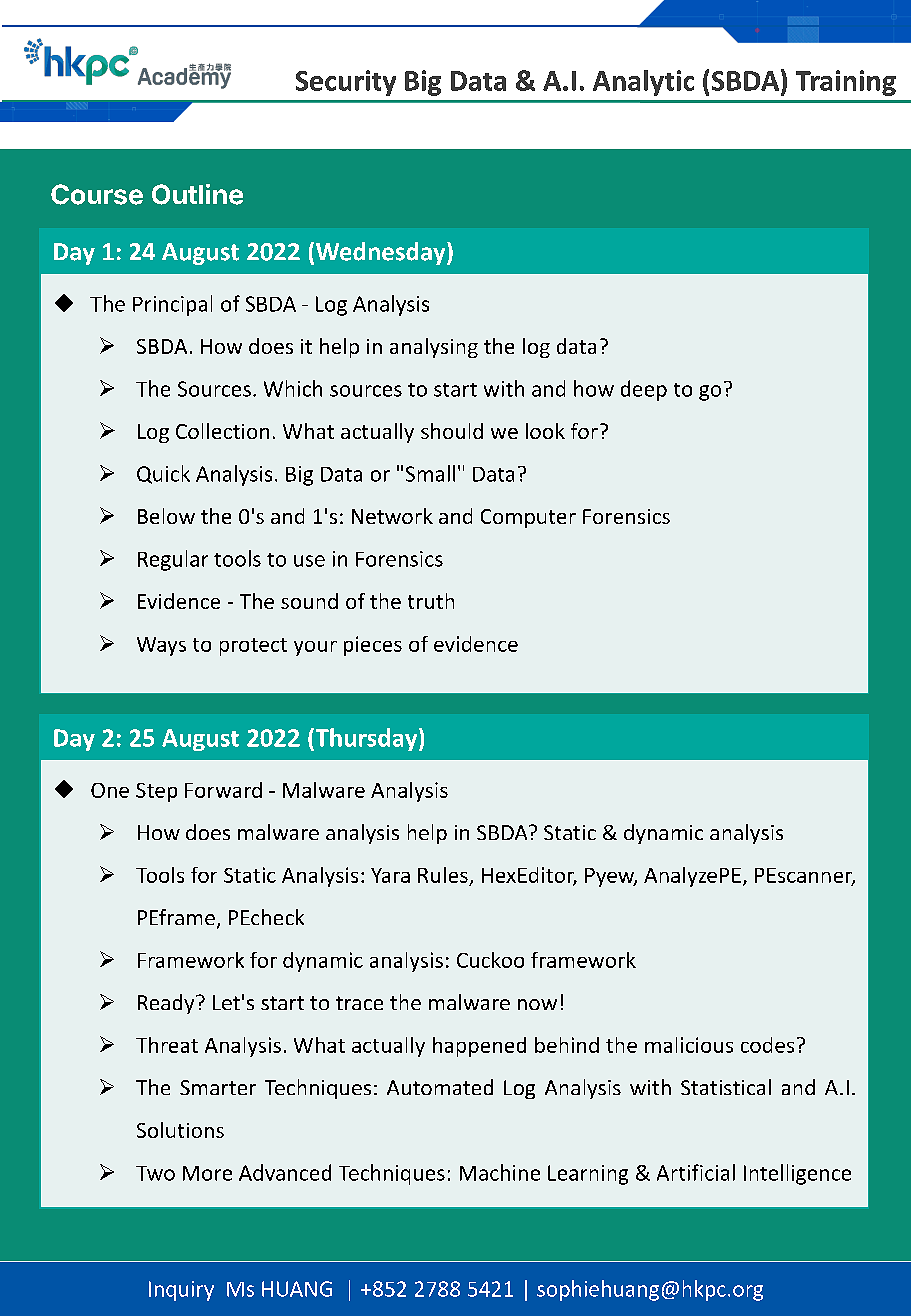 This screenshot has height=1316, width=911. What do you see at coordinates (346, 83) in the screenshot?
I see `Security` at bounding box center [346, 83].
